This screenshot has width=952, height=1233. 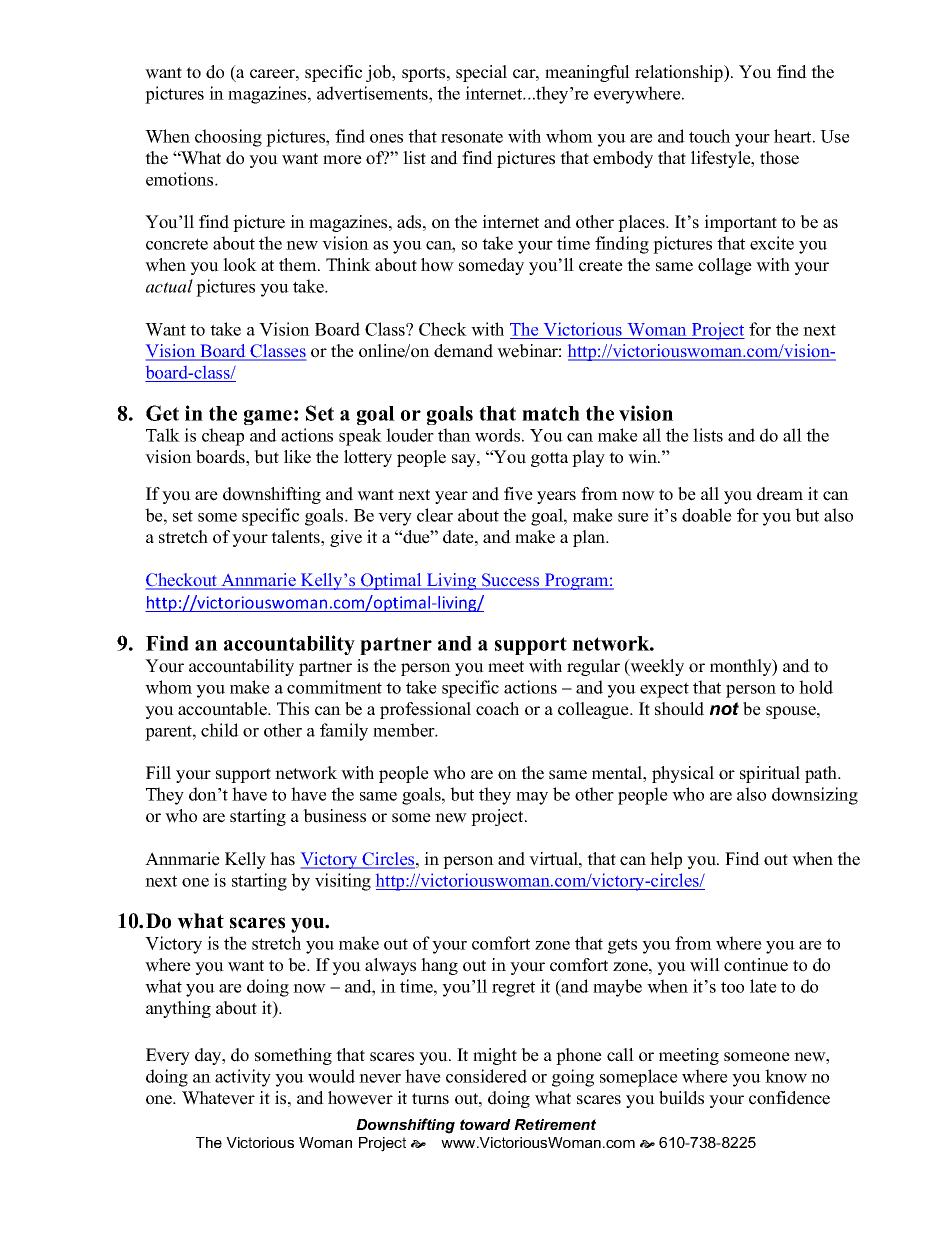 I want to click on choosing, so click(x=228, y=138).
